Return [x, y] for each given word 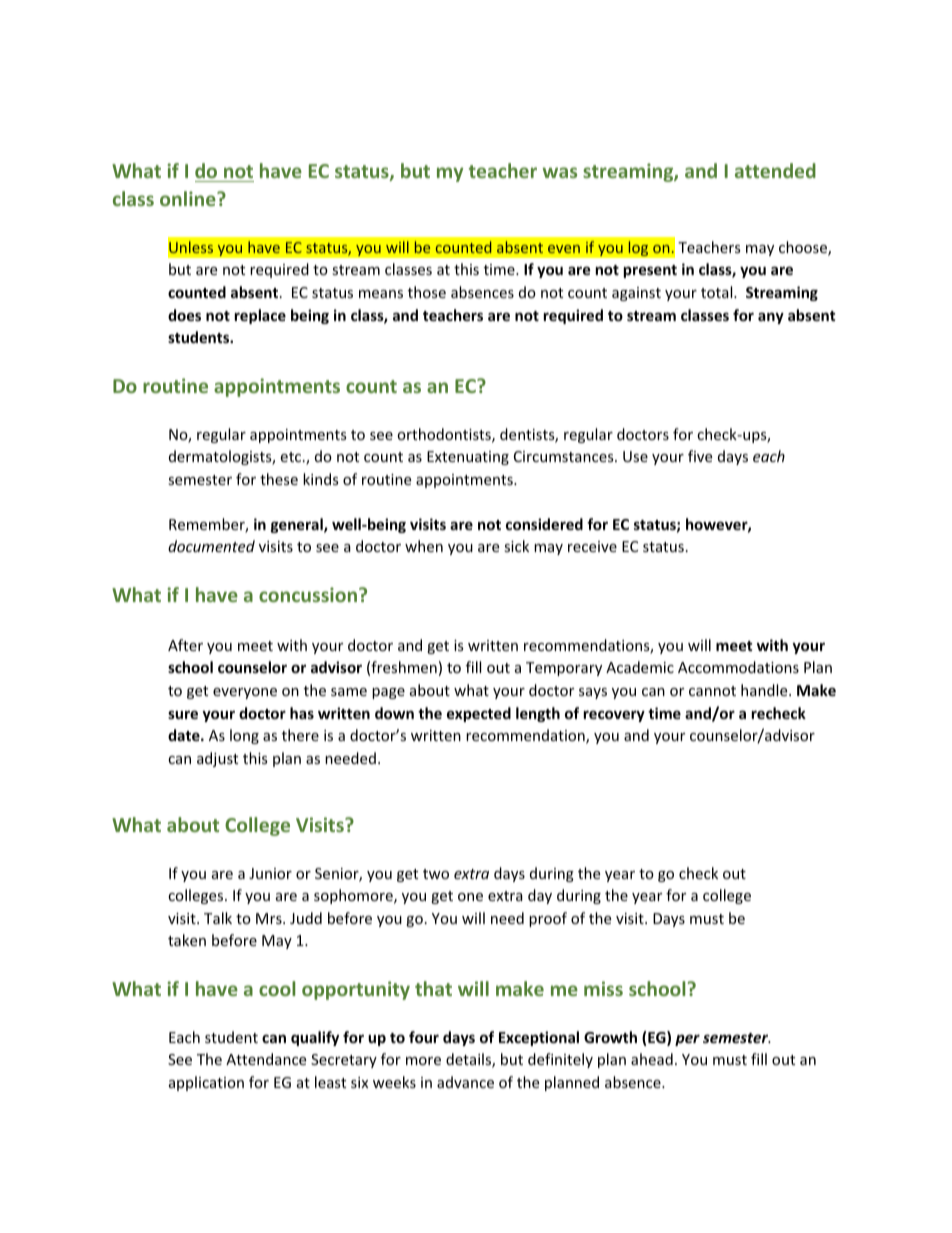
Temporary [564, 669]
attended [775, 170]
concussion [308, 594]
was [559, 172]
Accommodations [738, 667]
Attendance [266, 1059]
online [189, 198]
